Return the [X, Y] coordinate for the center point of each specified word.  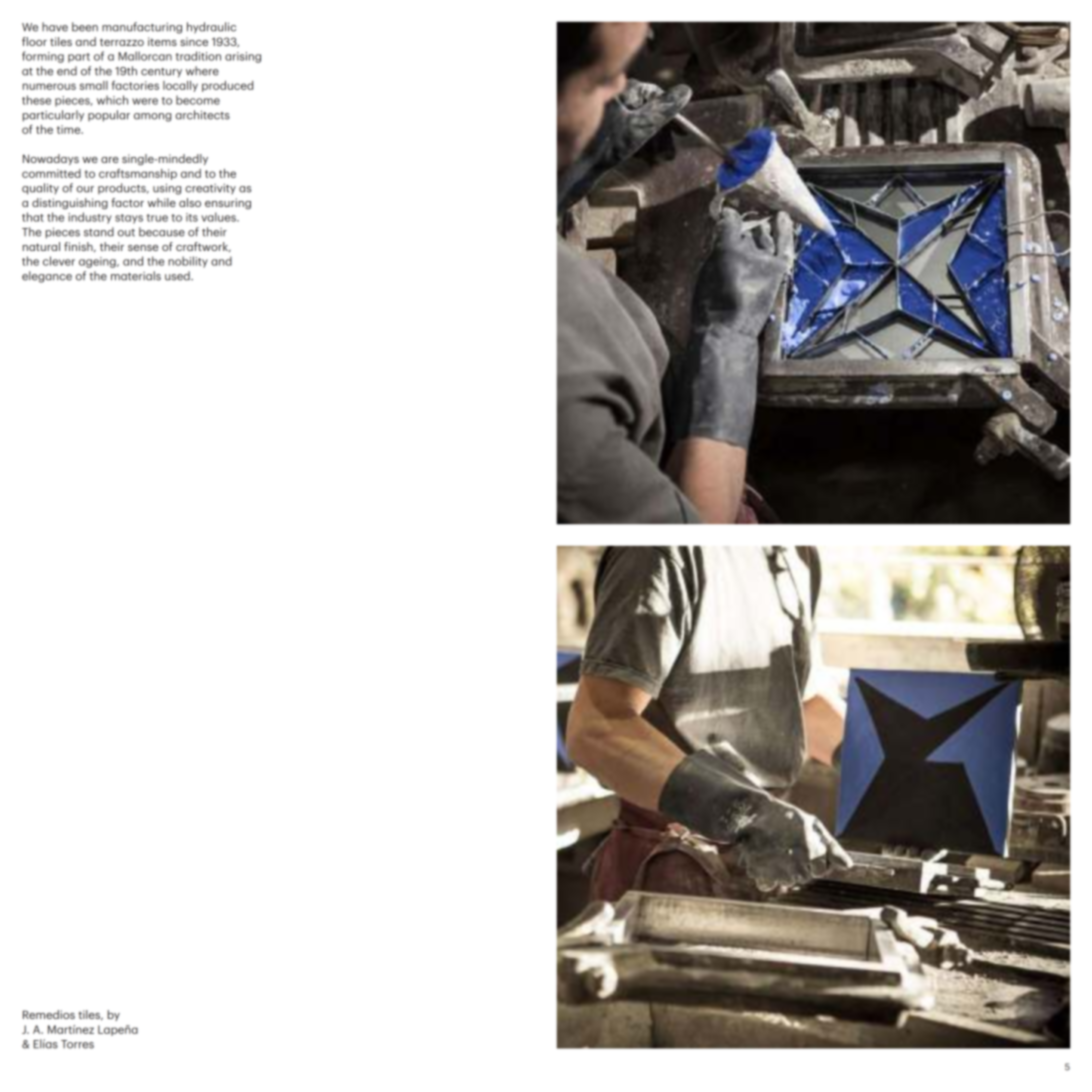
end [67, 71]
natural [41, 246]
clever [59, 261]
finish [79, 247]
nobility [188, 262]
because [162, 232]
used [178, 276]
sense [143, 248]
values [219, 217]
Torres [77, 1044]
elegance [47, 277]
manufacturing [142, 28]
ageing [98, 262]
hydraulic [211, 28]
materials [136, 276]
